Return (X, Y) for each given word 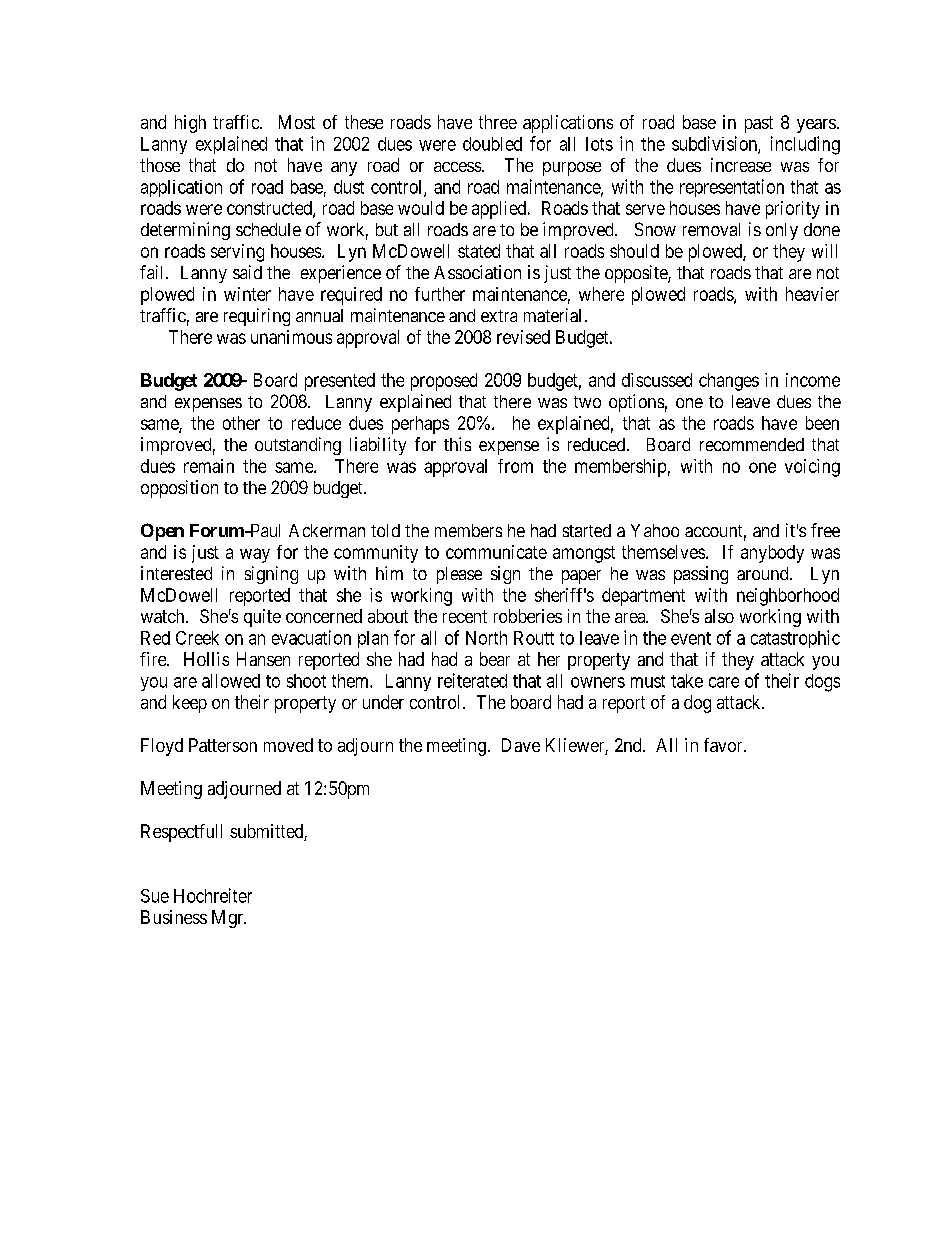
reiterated (472, 680)
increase (741, 165)
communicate (496, 552)
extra (499, 316)
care (724, 682)
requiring (257, 317)
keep (190, 704)
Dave (521, 745)
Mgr (229, 919)
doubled (492, 144)
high (190, 124)
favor (724, 745)
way (255, 555)
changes (729, 382)
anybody (772, 554)
